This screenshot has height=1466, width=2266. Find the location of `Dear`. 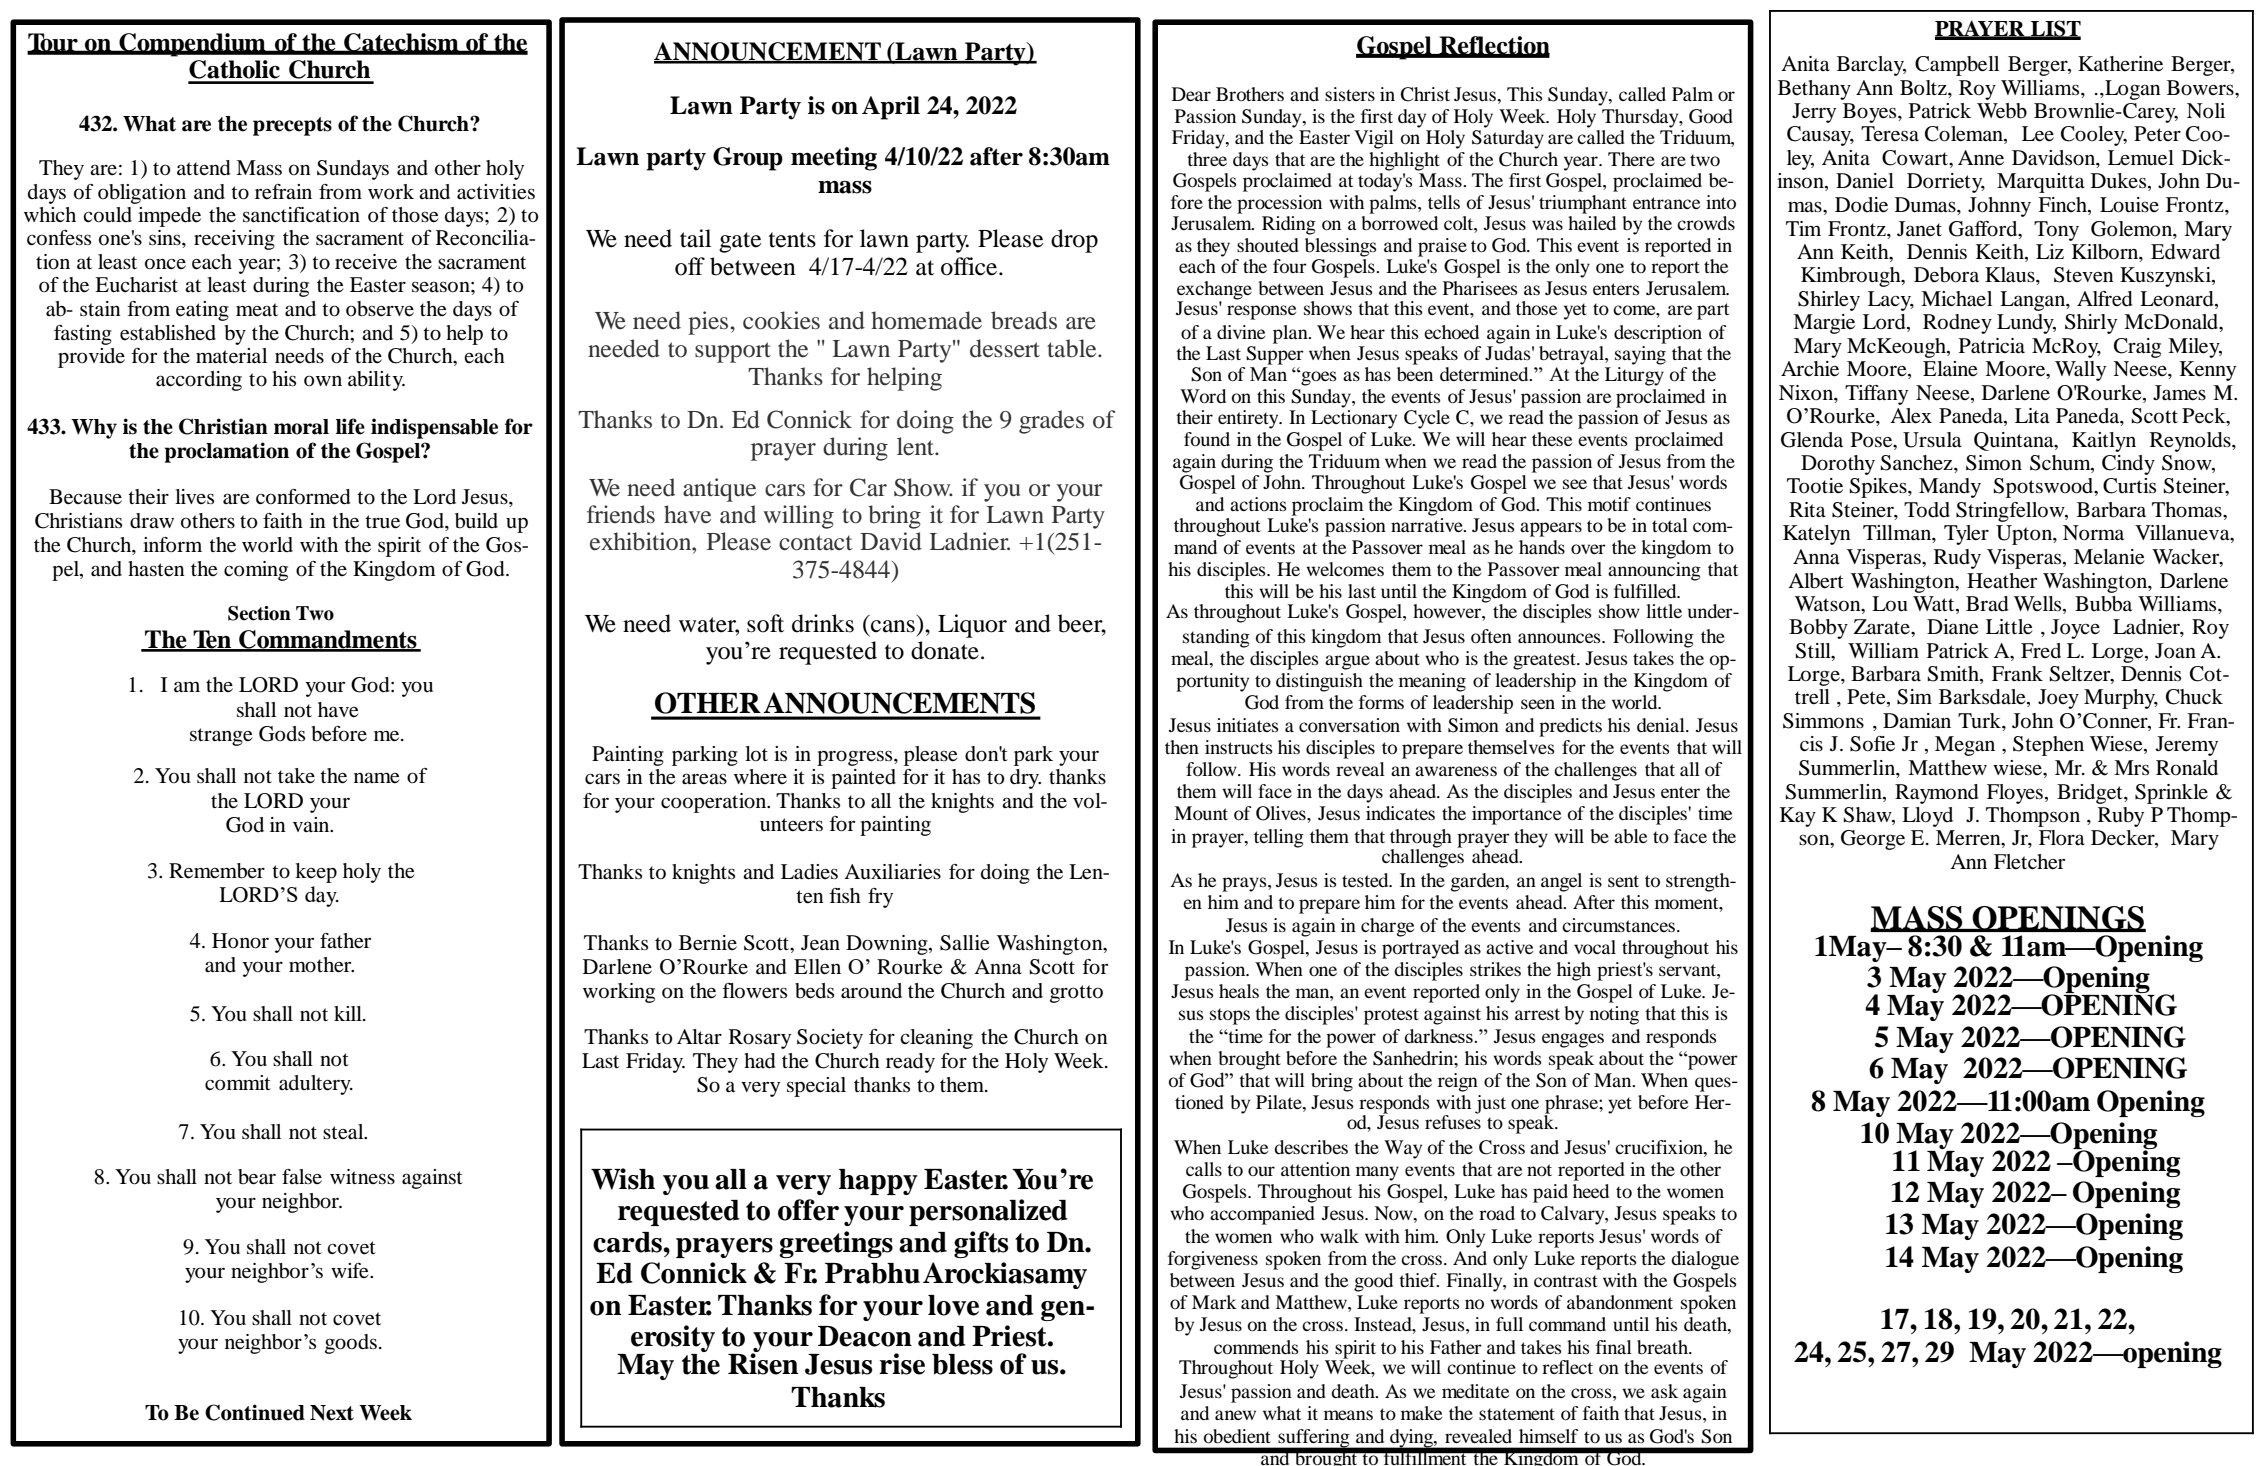

Dear is located at coordinates (1191, 94).
